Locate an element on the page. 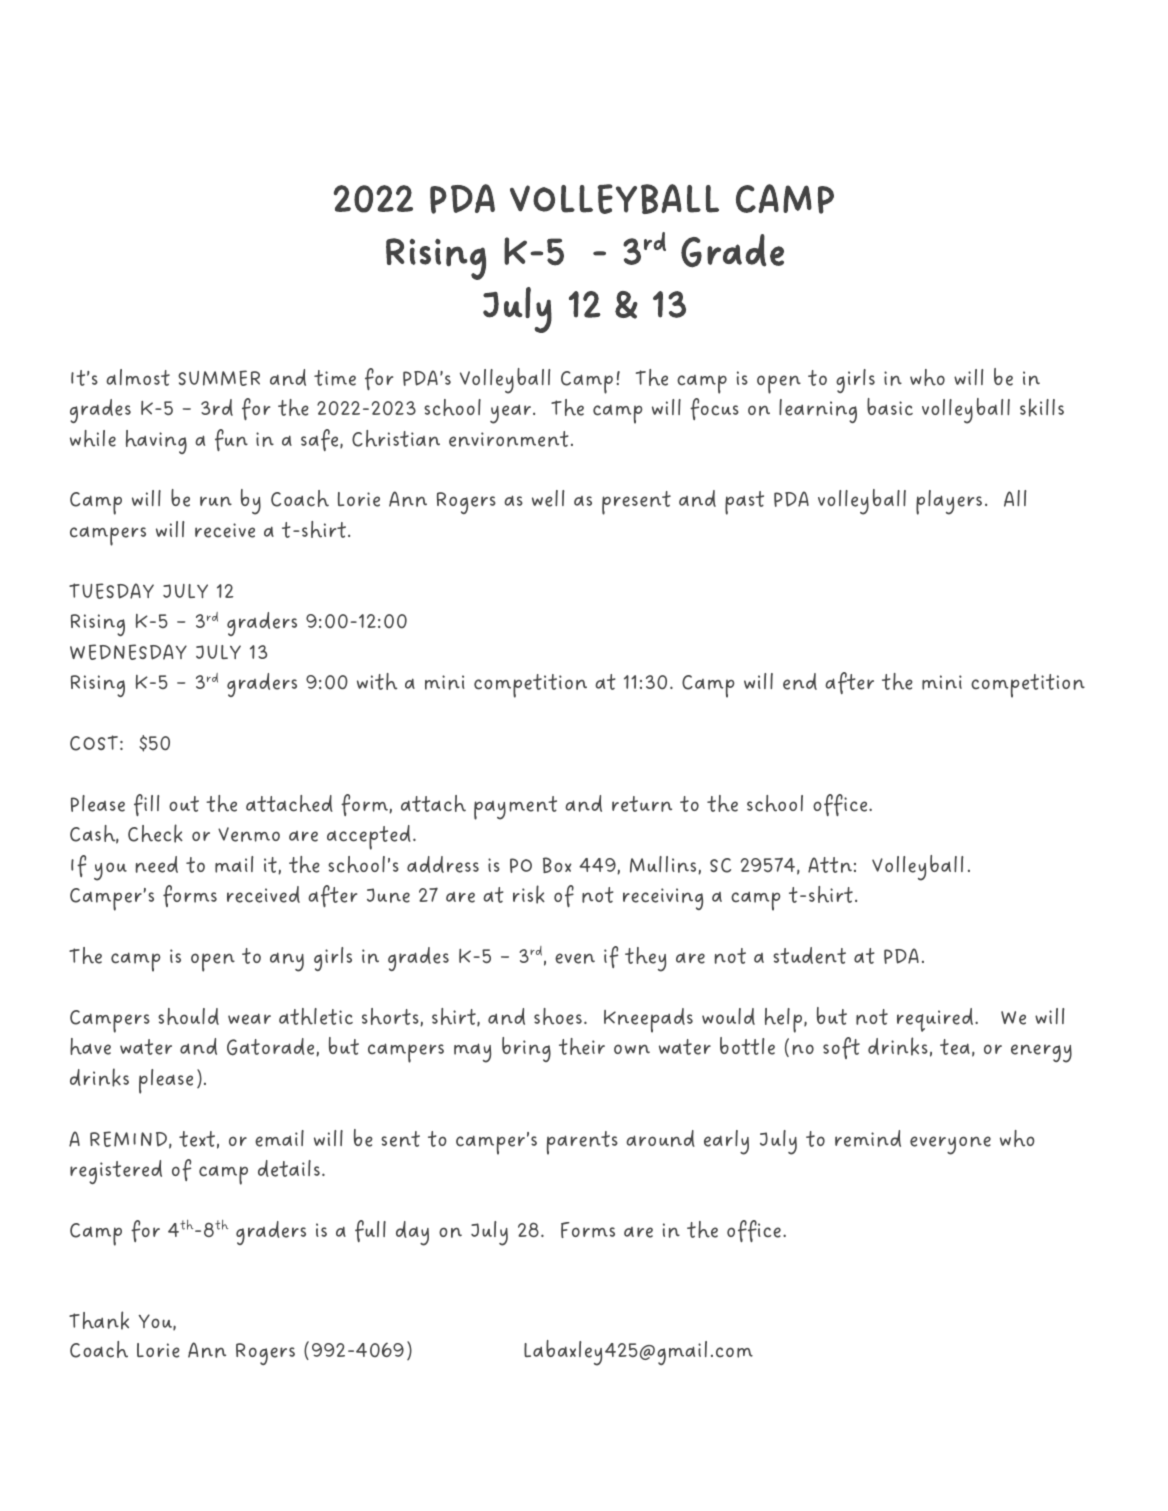  Attn is located at coordinates (830, 865).
